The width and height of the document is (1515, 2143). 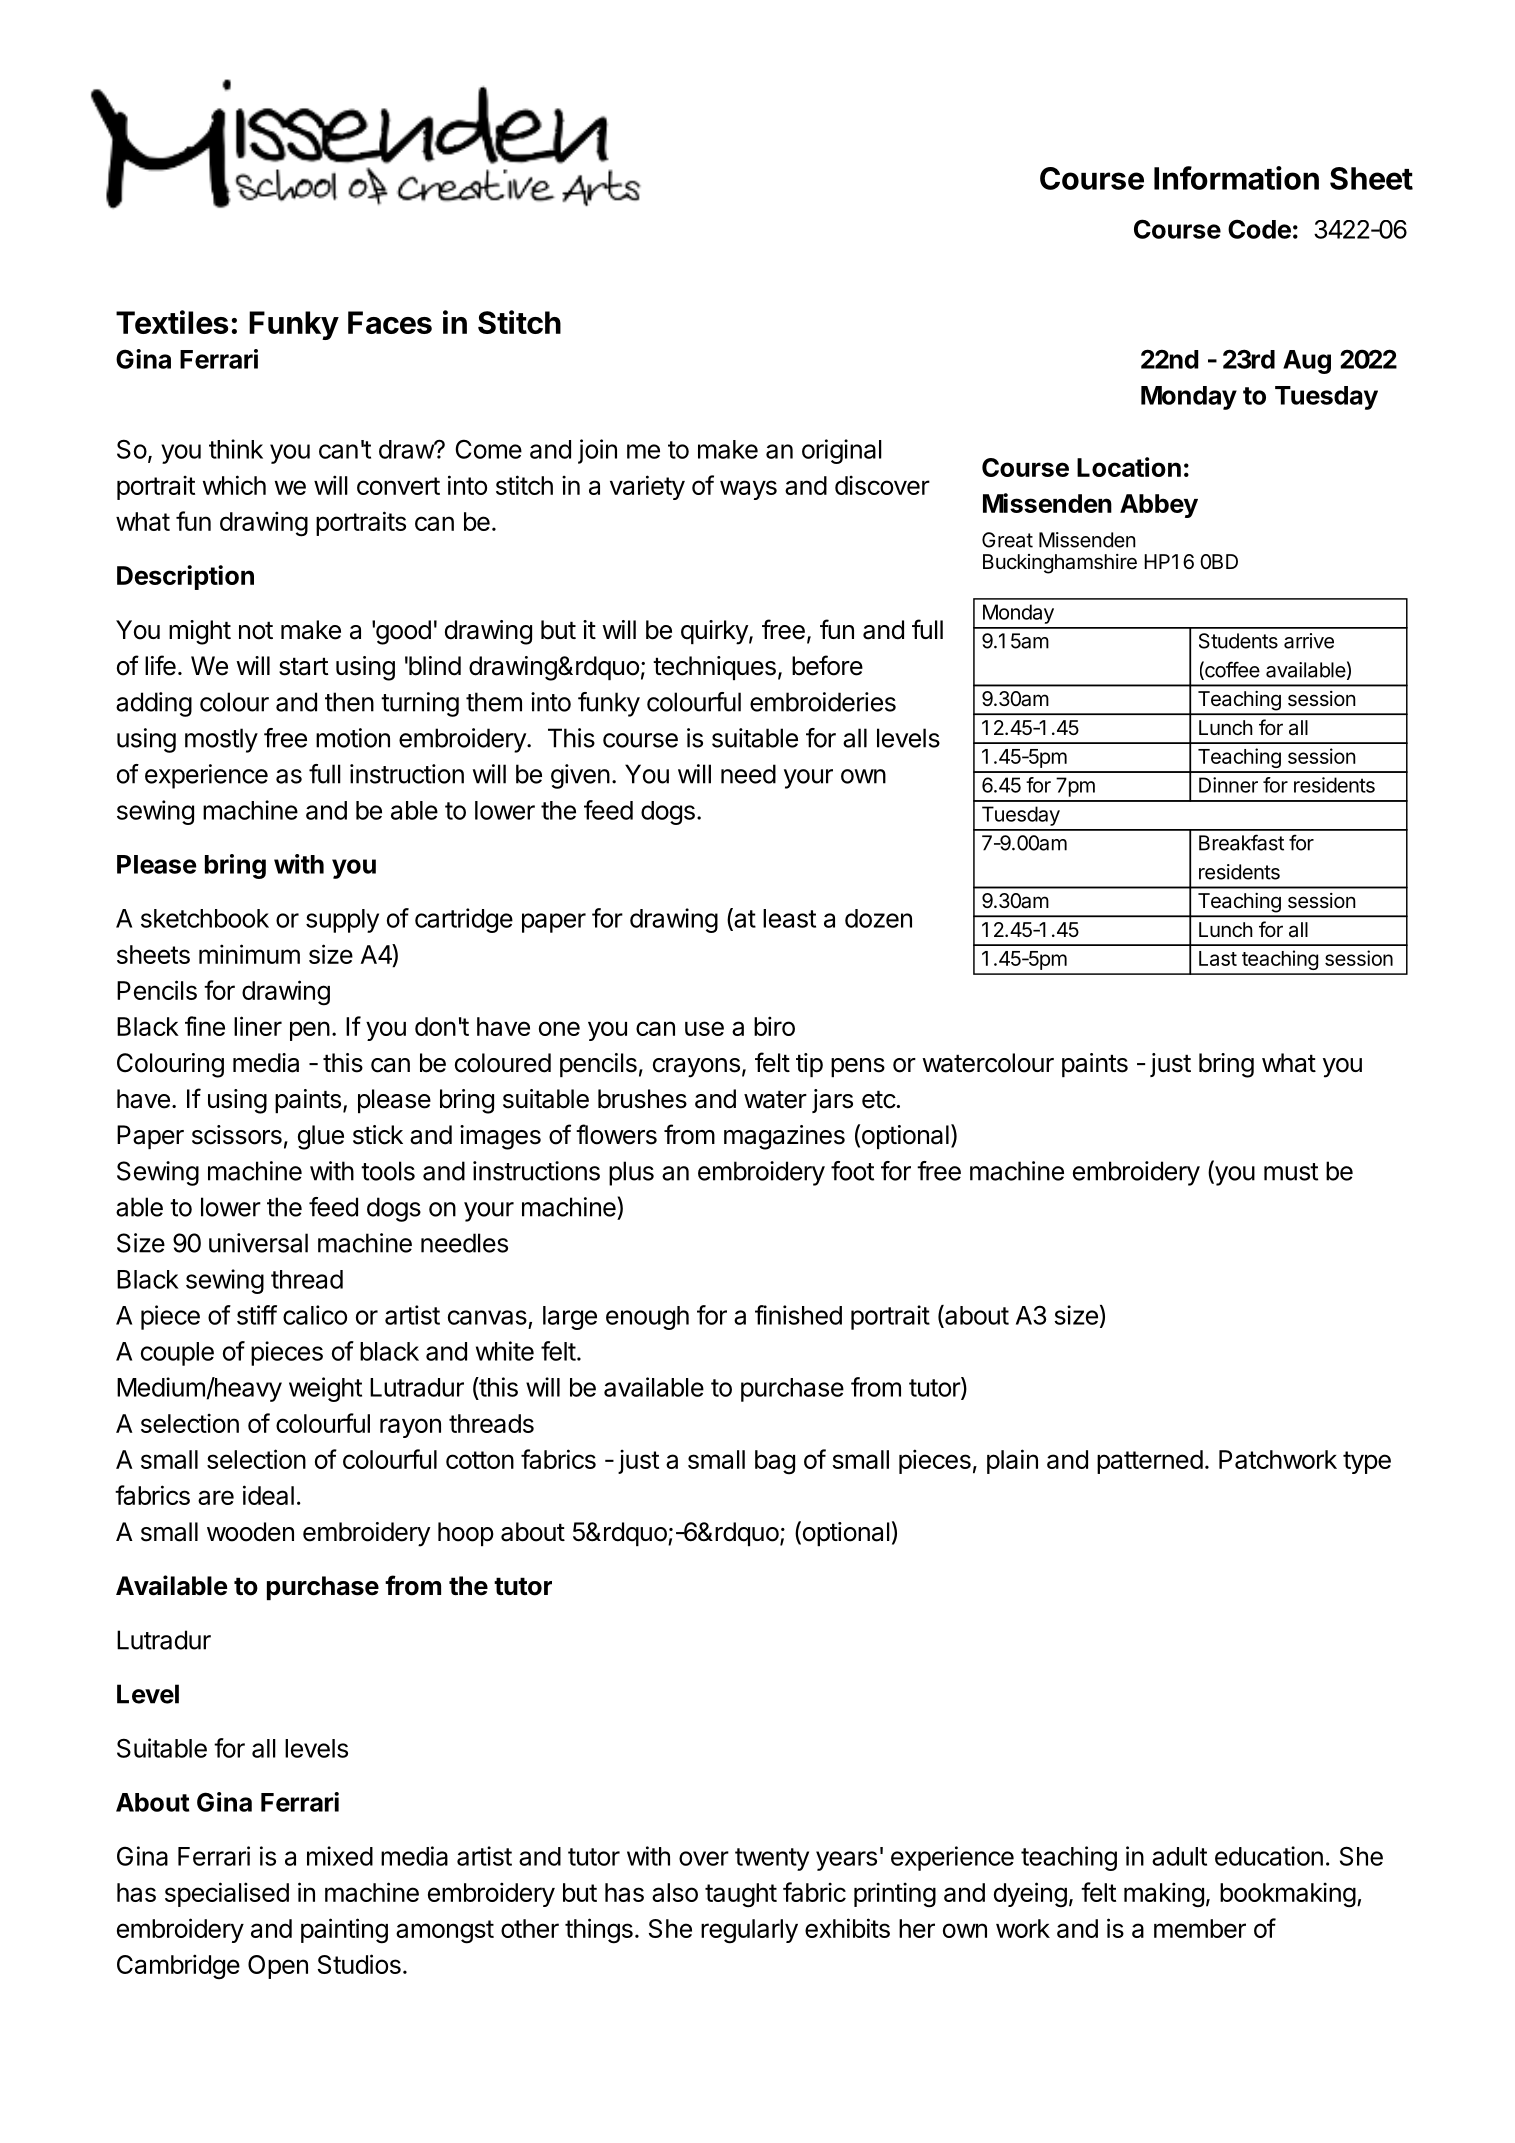 What do you see at coordinates (1200, 1928) in the document?
I see `member` at bounding box center [1200, 1928].
